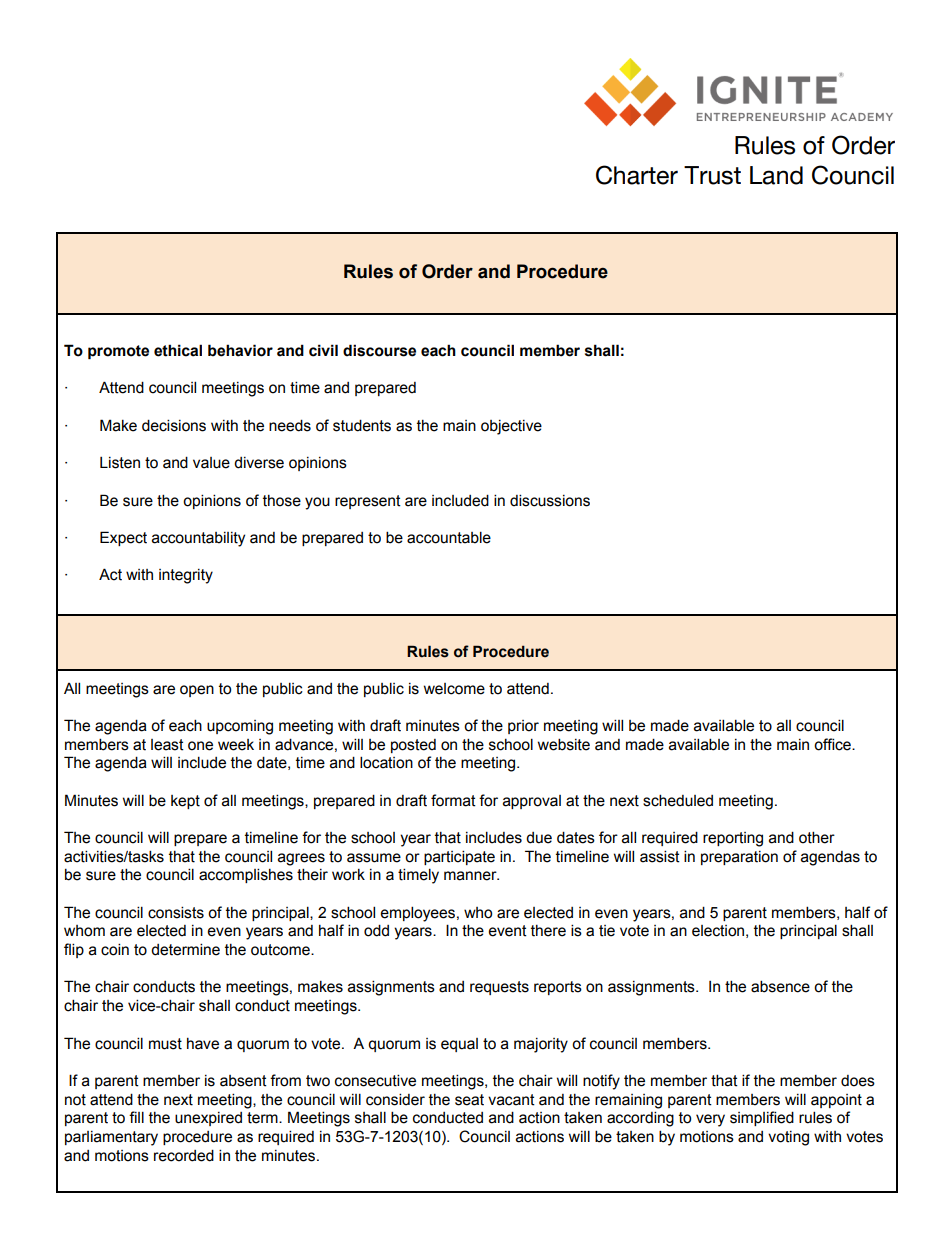 The image size is (952, 1233). Describe the element at coordinates (197, 691) in the document. I see `open` at that location.
